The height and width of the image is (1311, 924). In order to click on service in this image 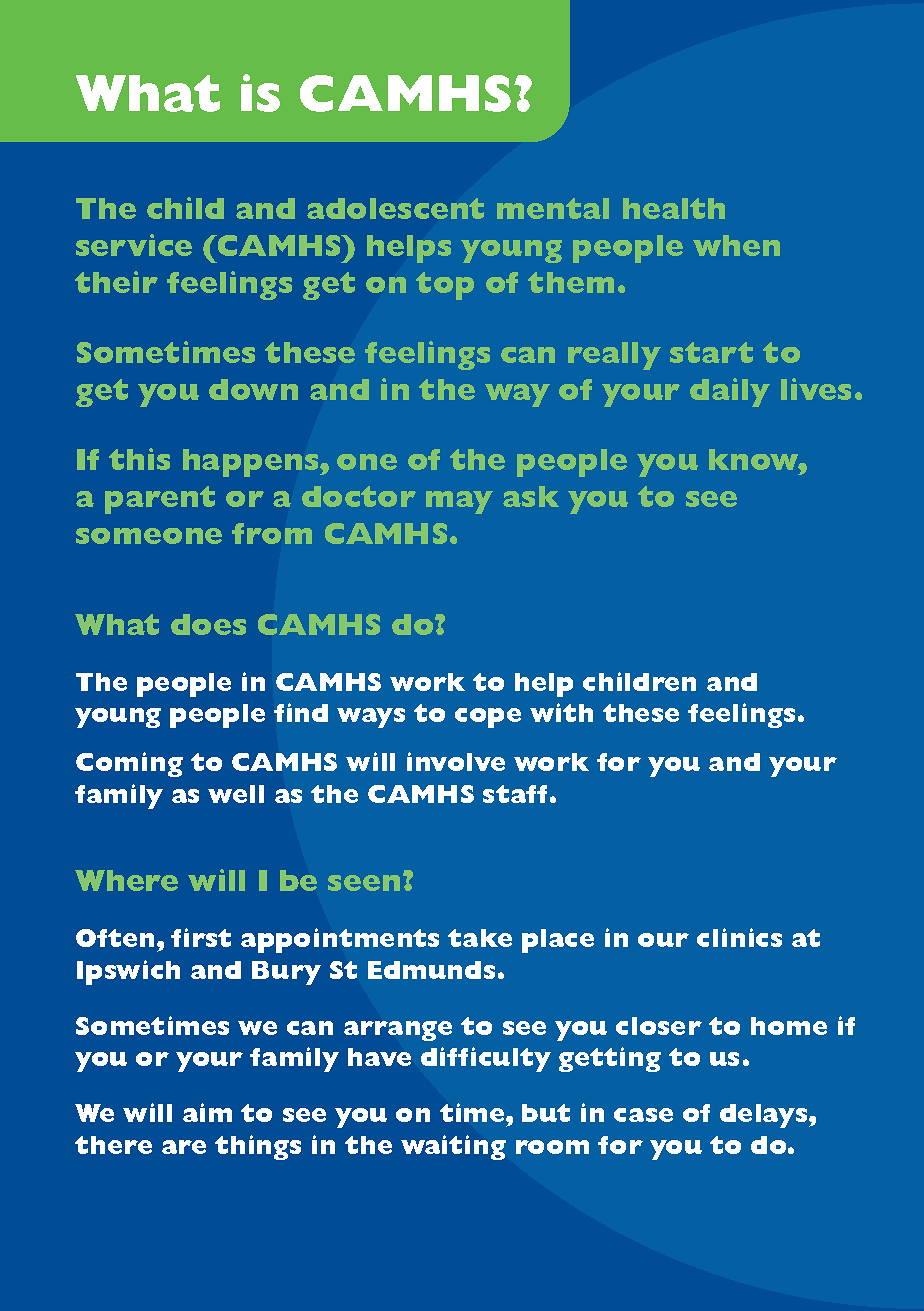, I will do `click(134, 245)`.
